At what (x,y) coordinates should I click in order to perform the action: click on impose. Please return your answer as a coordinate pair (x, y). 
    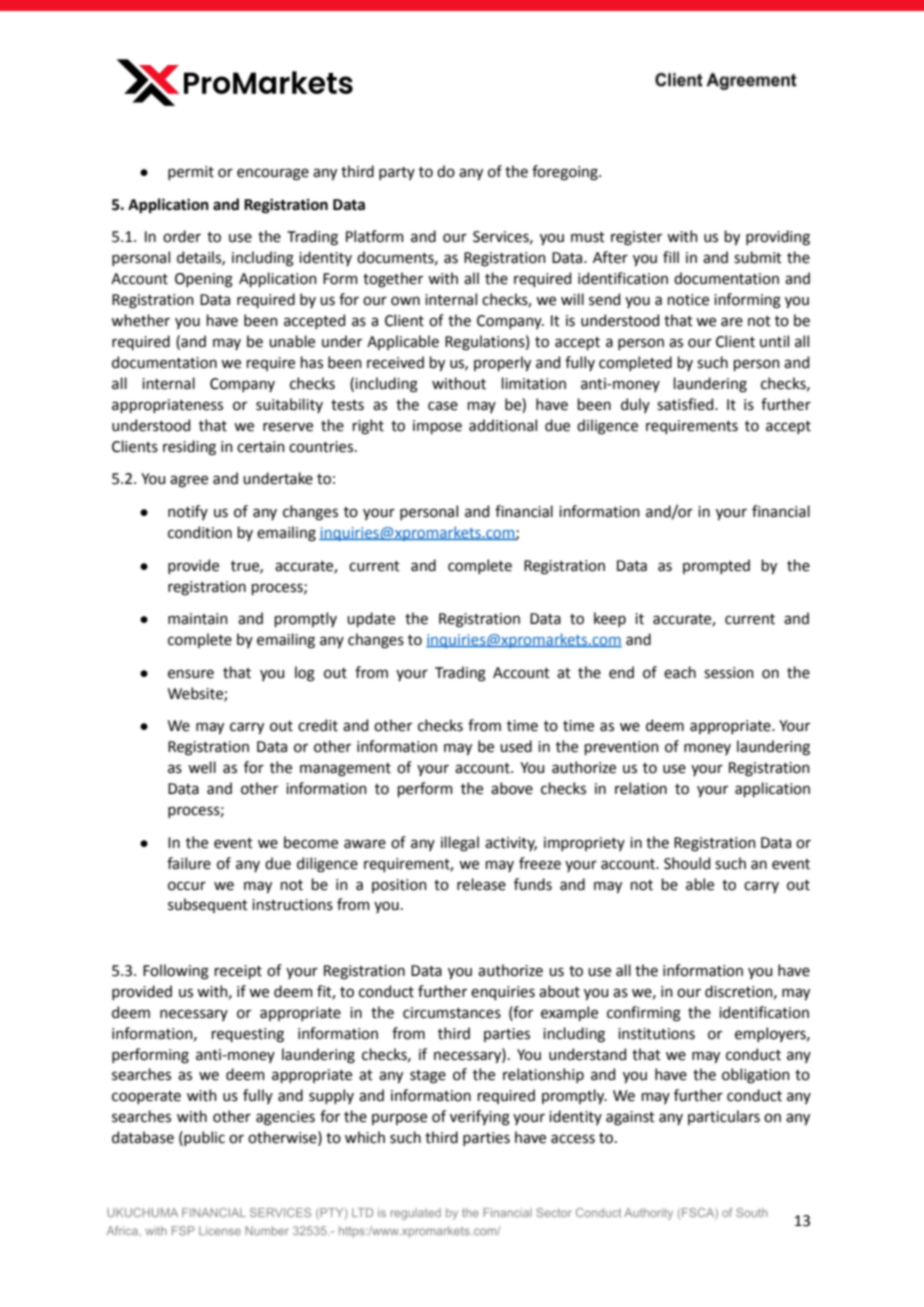
    Looking at the image, I should click on (437, 427).
